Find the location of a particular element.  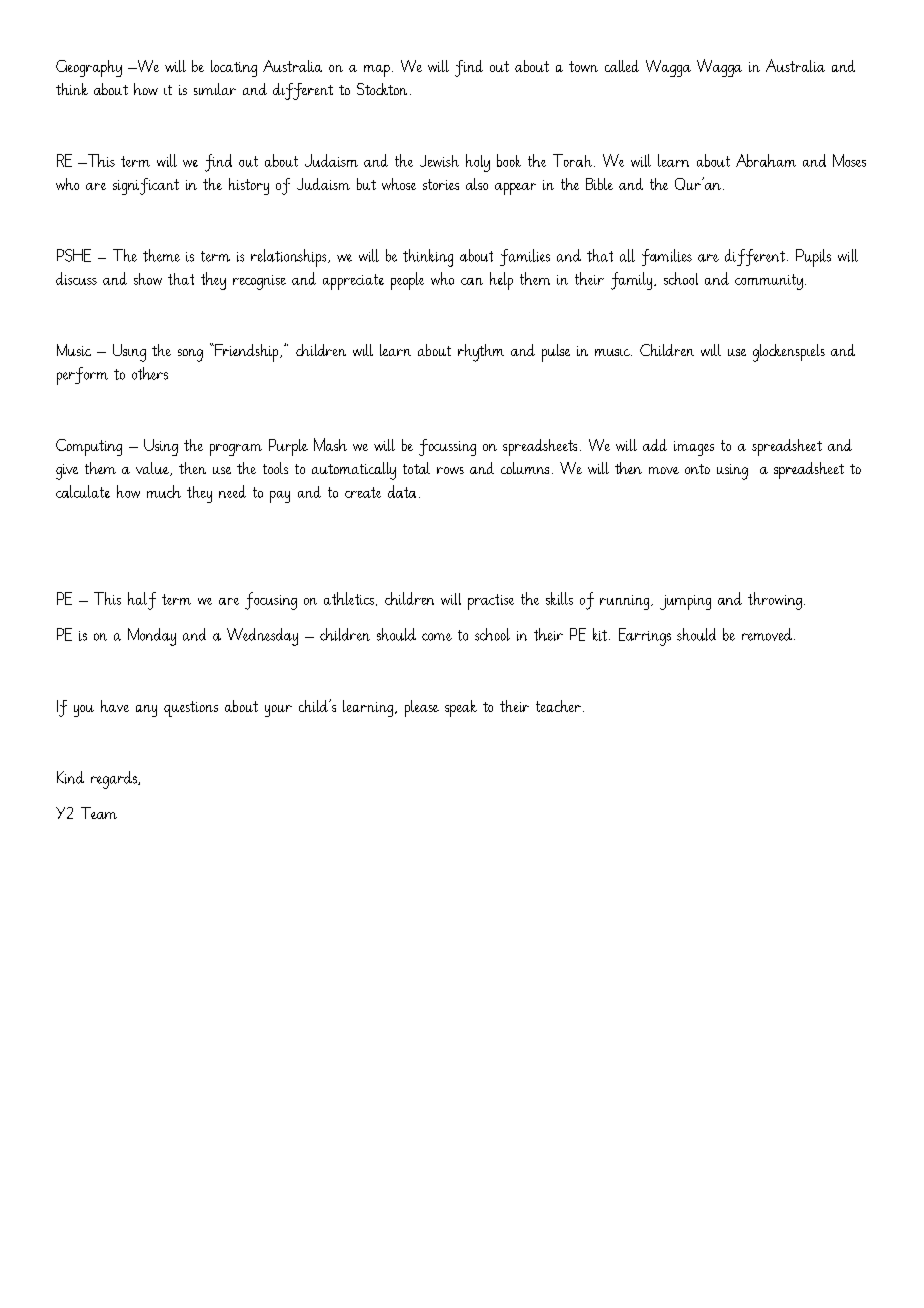

others is located at coordinates (150, 373).
